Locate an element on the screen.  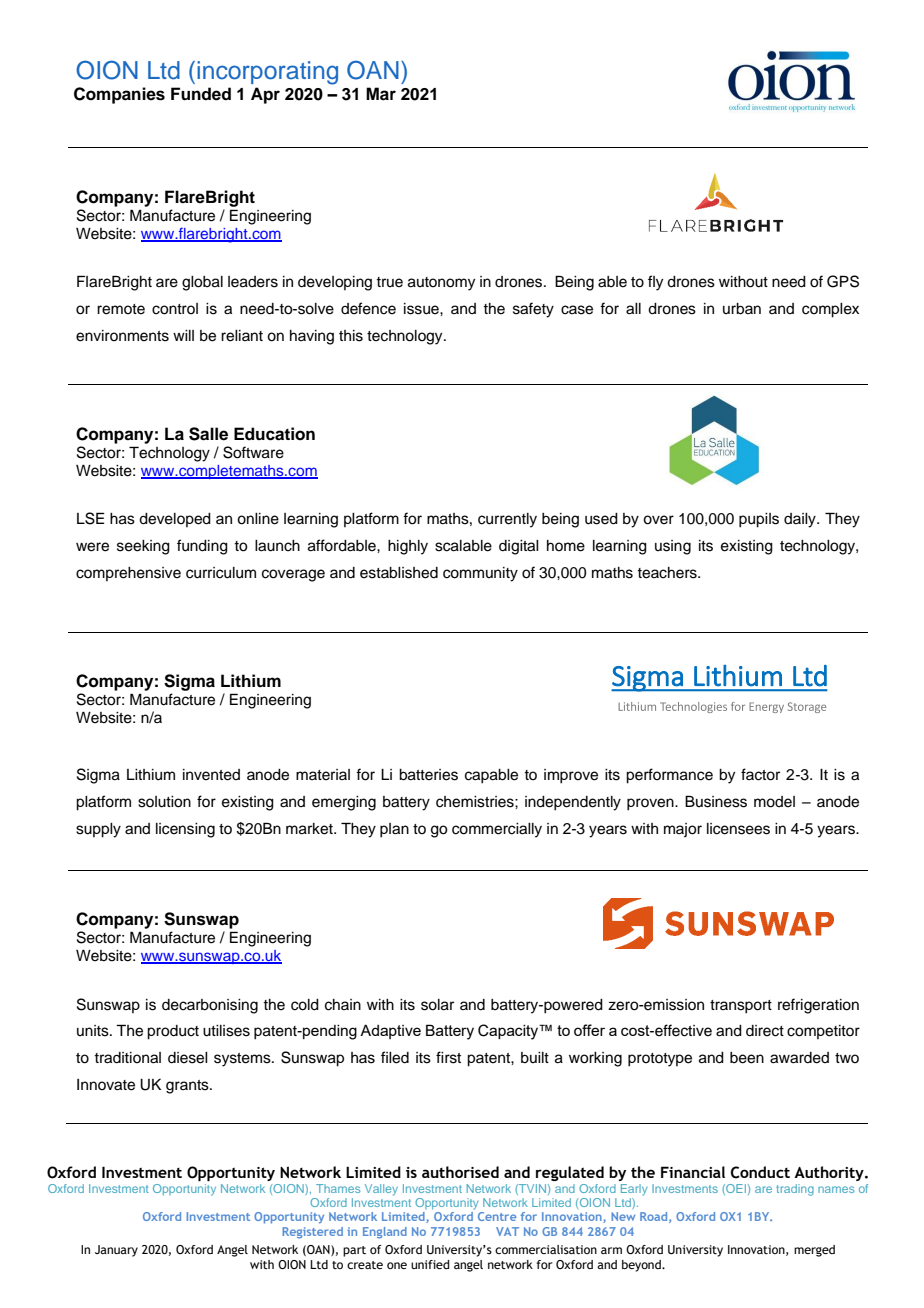
community is located at coordinates (480, 574).
